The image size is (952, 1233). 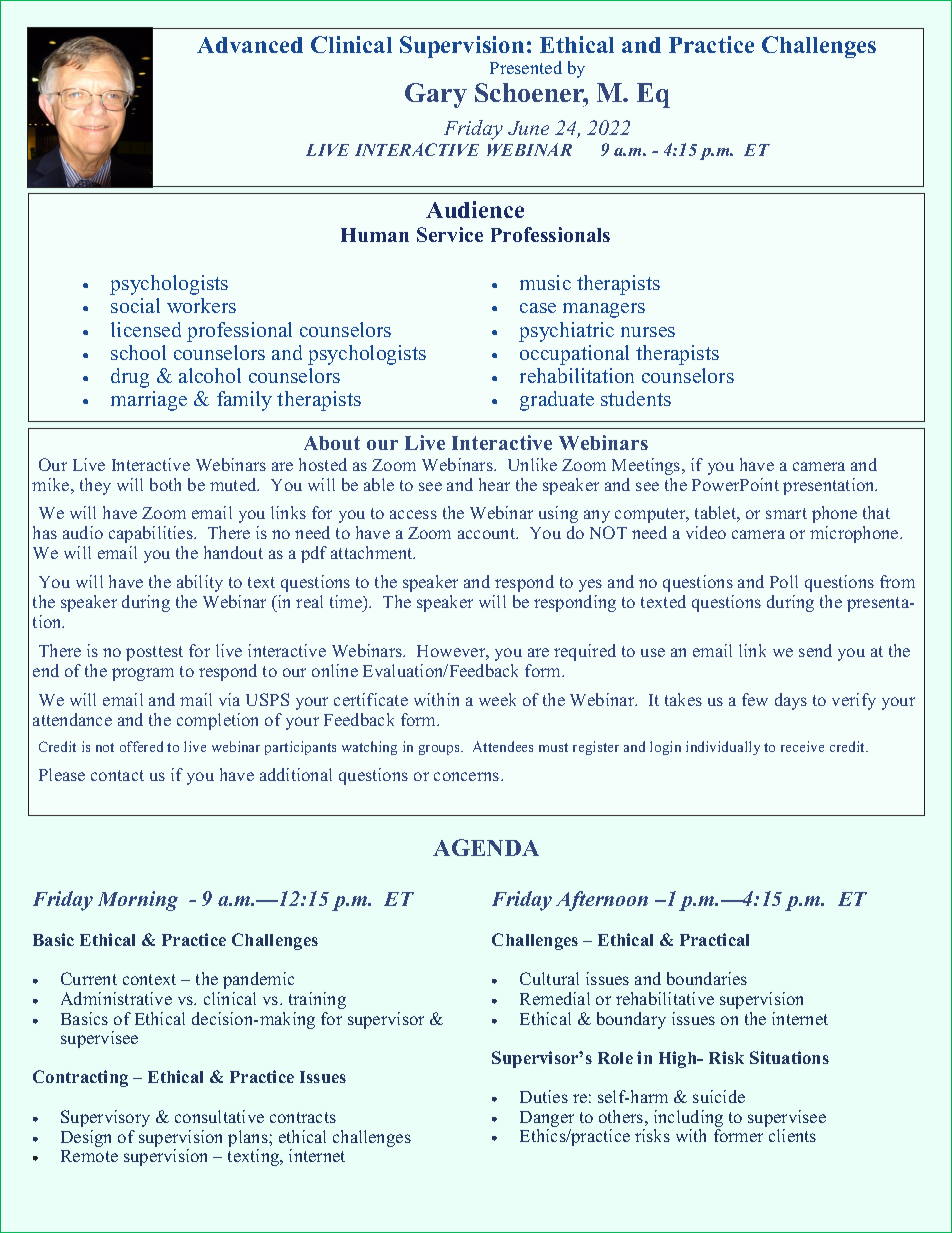 What do you see at coordinates (526, 67) in the page?
I see `Presented` at bounding box center [526, 67].
